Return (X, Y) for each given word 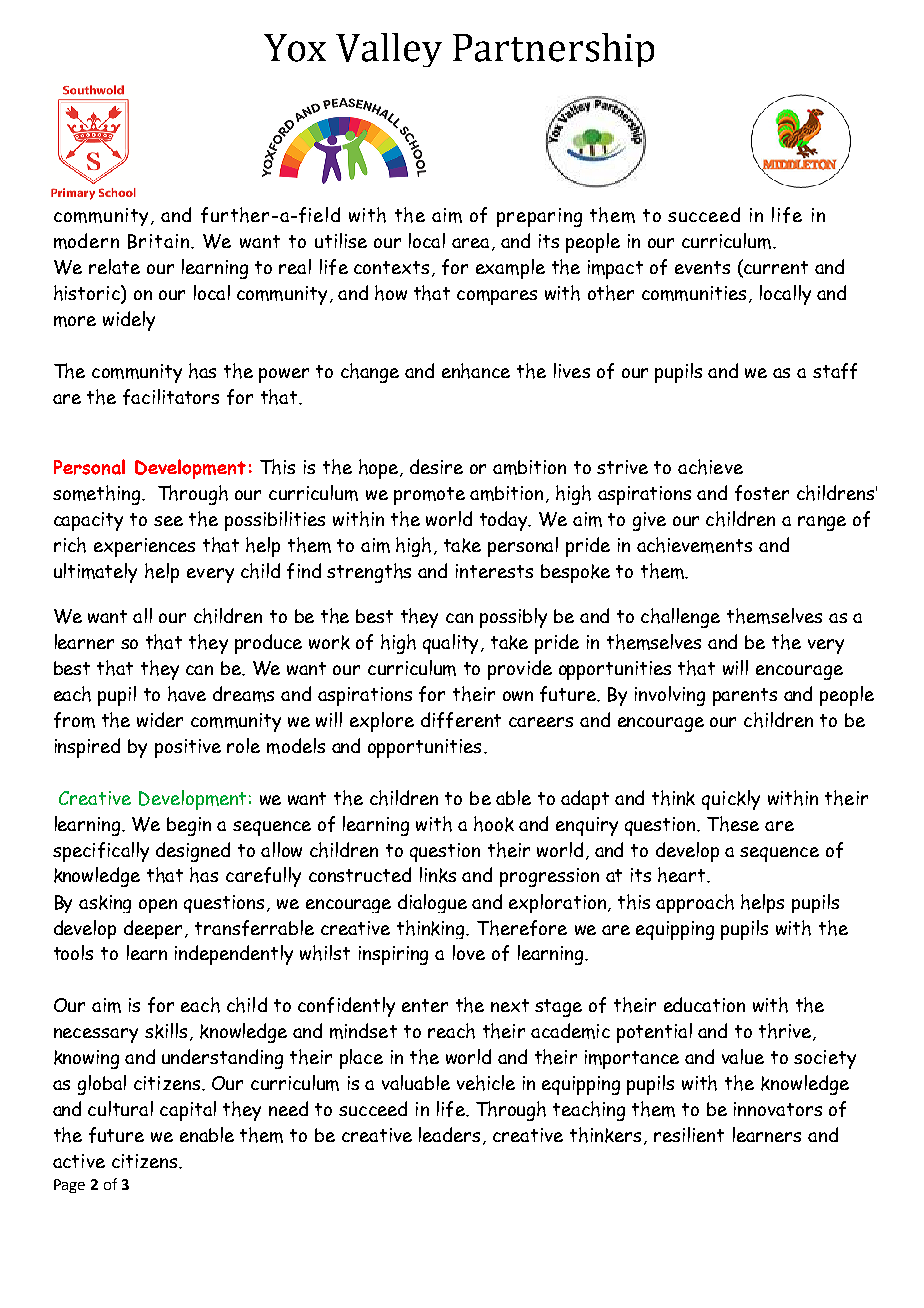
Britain (158, 241)
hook (494, 824)
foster (762, 493)
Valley (389, 50)
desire (436, 466)
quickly (731, 800)
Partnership (553, 50)
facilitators (171, 397)
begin (189, 826)
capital (188, 1111)
